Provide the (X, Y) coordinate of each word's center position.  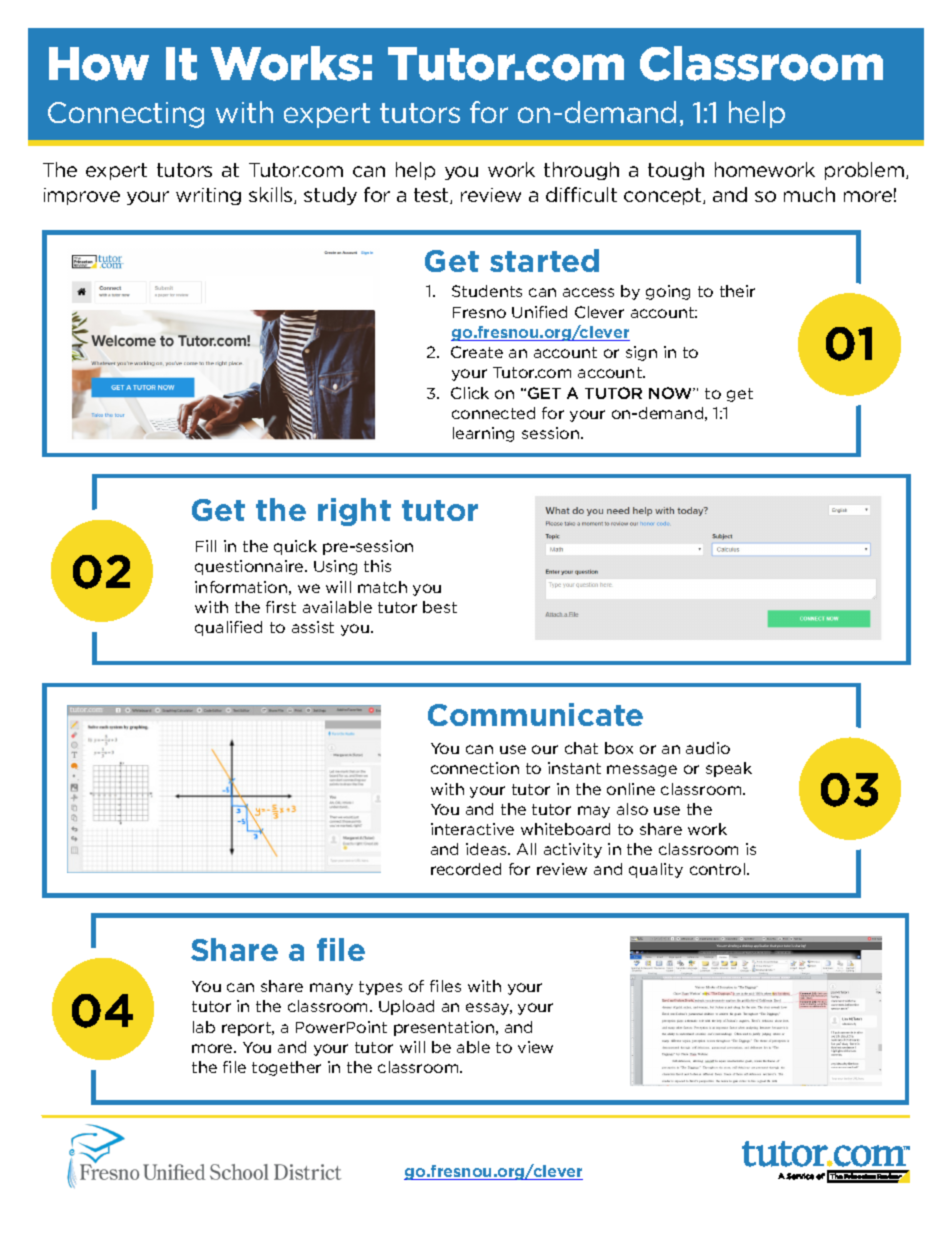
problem (864, 171)
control (717, 869)
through (581, 171)
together (286, 1068)
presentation (444, 1028)
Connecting (126, 115)
